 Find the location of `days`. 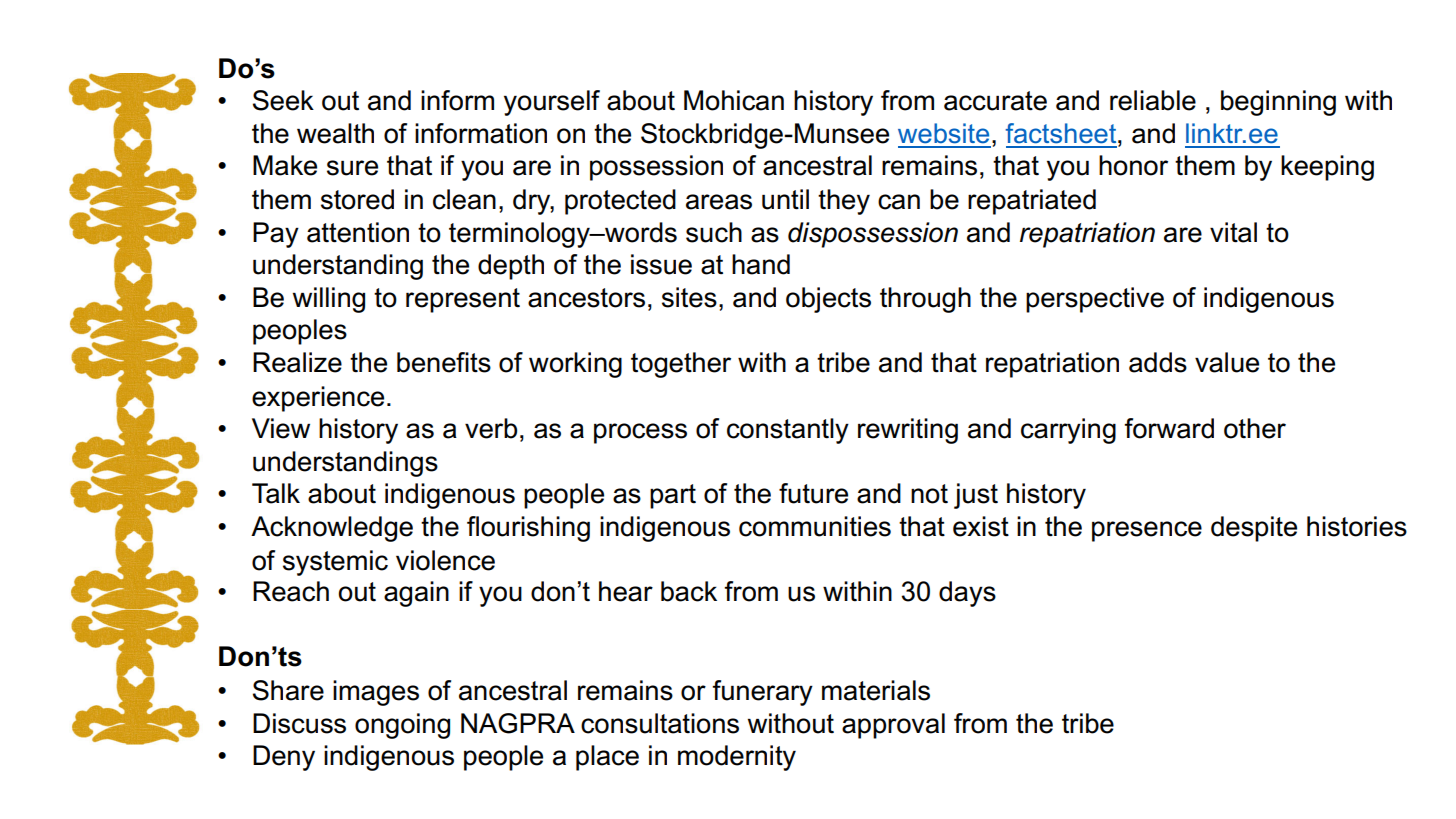

days is located at coordinates (967, 594).
